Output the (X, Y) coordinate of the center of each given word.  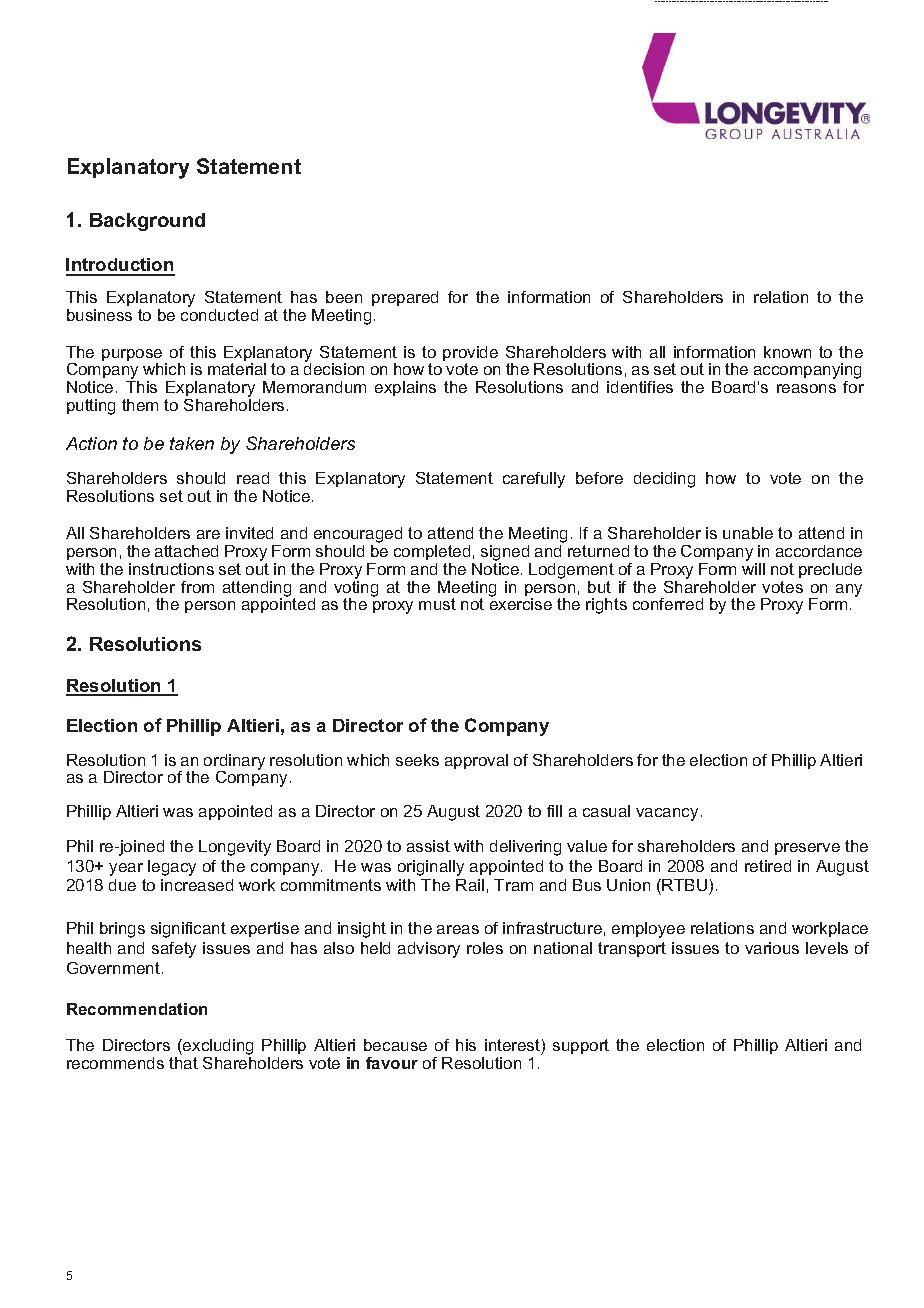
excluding (217, 1048)
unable (748, 533)
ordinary (234, 763)
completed (432, 552)
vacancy (667, 814)
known (787, 352)
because (395, 1045)
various (772, 948)
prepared (405, 298)
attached (186, 551)
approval (476, 761)
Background (147, 222)
